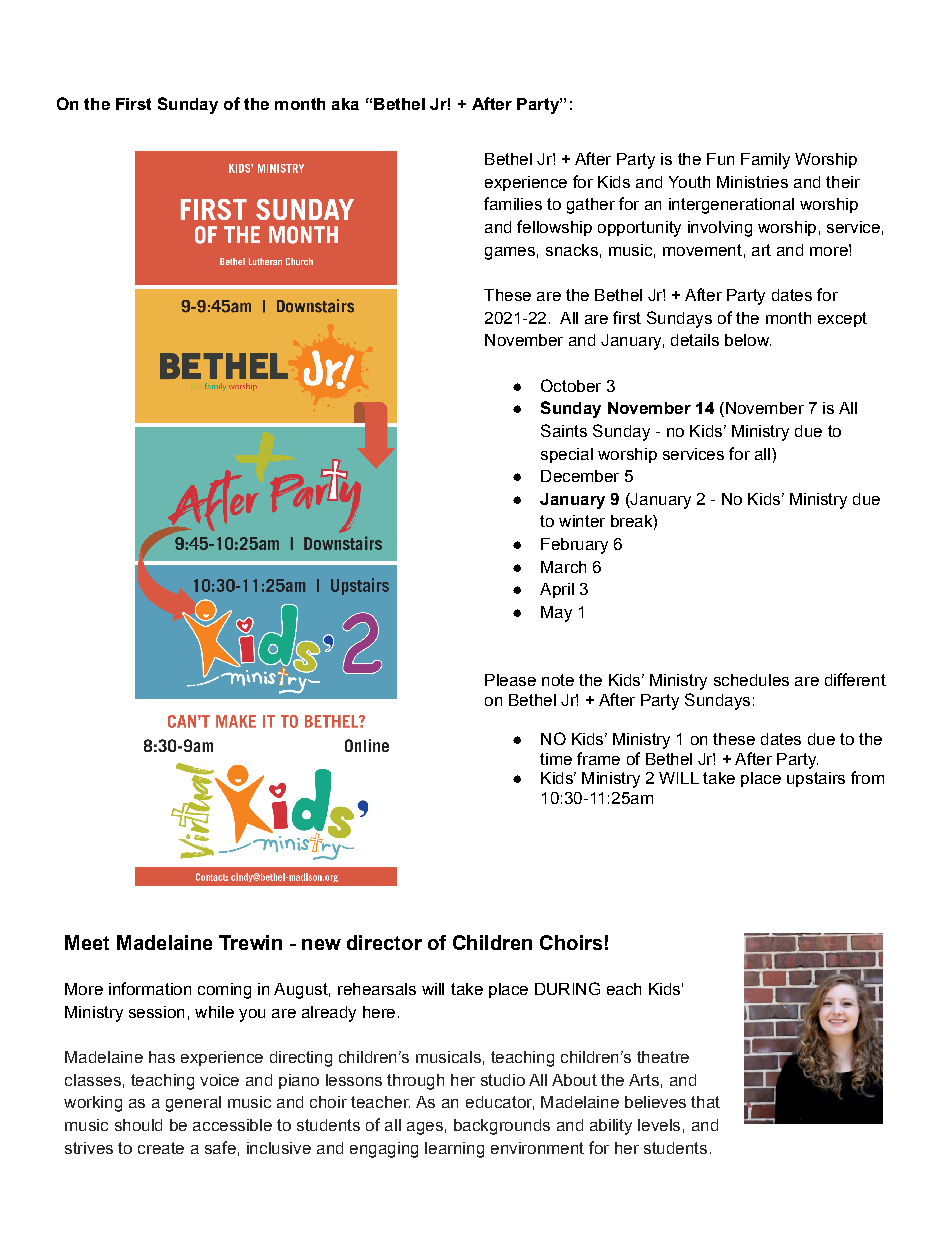  I want to click on Please, so click(510, 680).
